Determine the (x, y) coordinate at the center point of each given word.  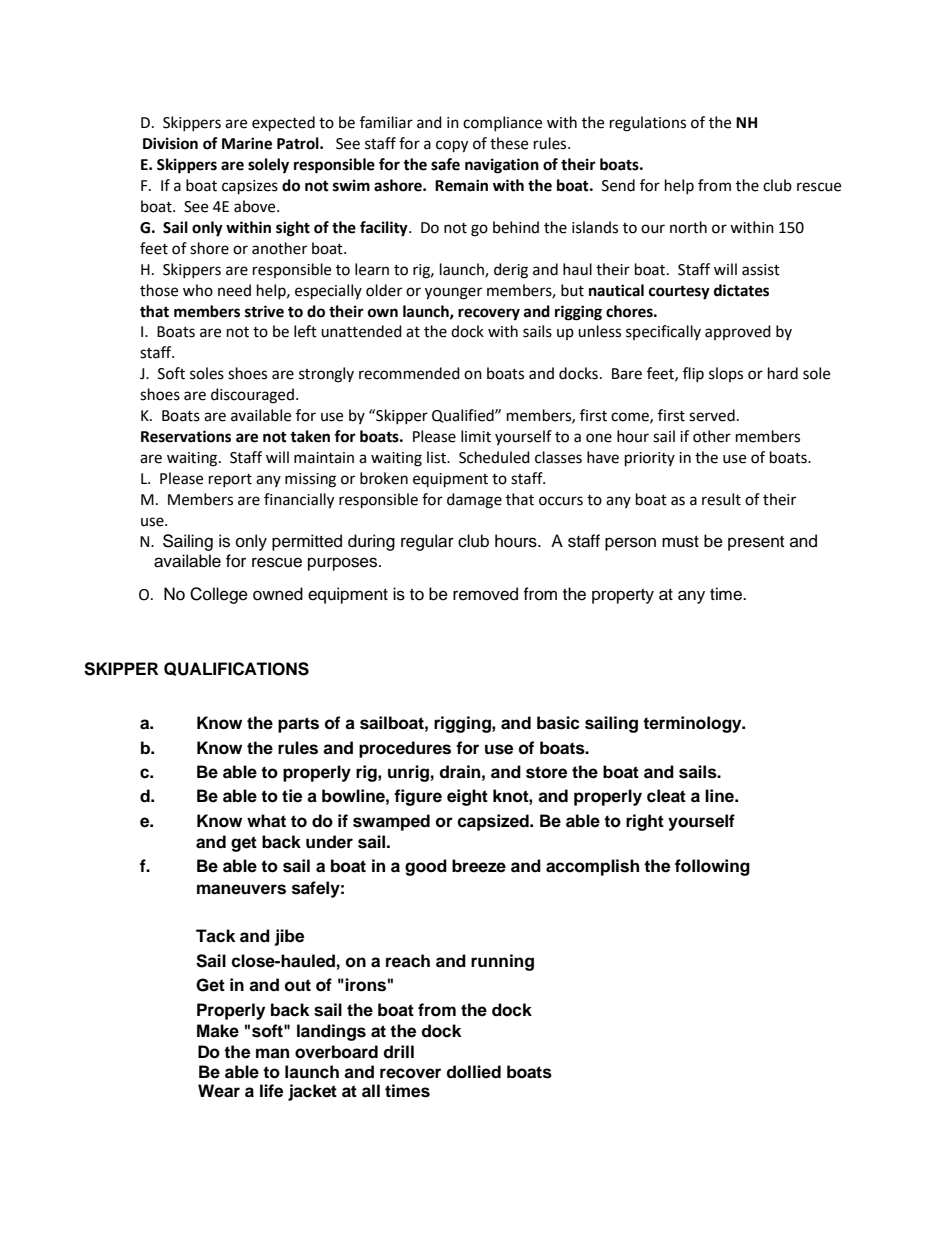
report (230, 480)
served (712, 415)
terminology (693, 724)
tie (292, 796)
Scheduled (494, 457)
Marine (247, 143)
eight (467, 797)
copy (452, 146)
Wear (219, 1091)
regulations (648, 124)
